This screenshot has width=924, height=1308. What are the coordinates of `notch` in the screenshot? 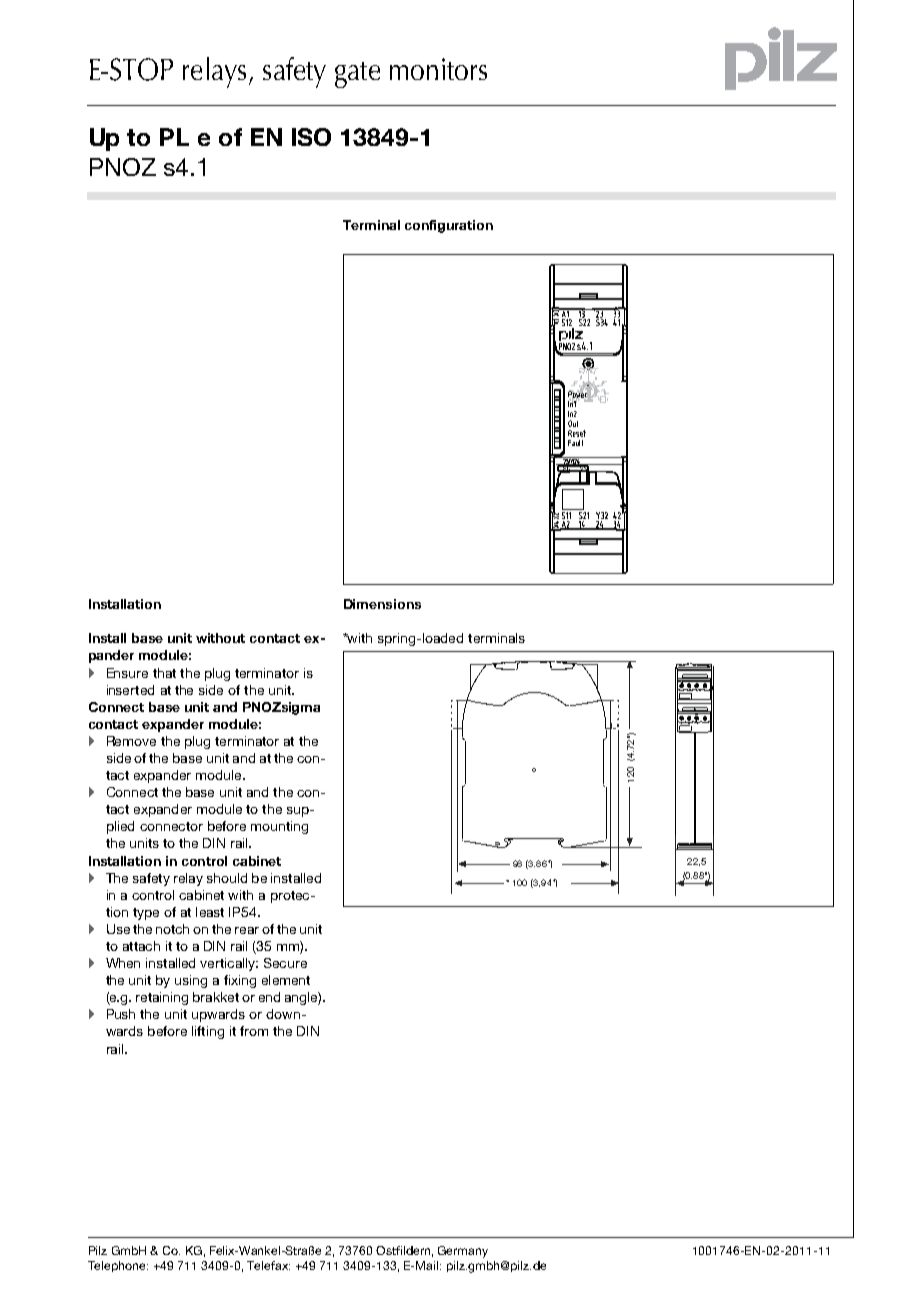 It's located at (172, 929).
